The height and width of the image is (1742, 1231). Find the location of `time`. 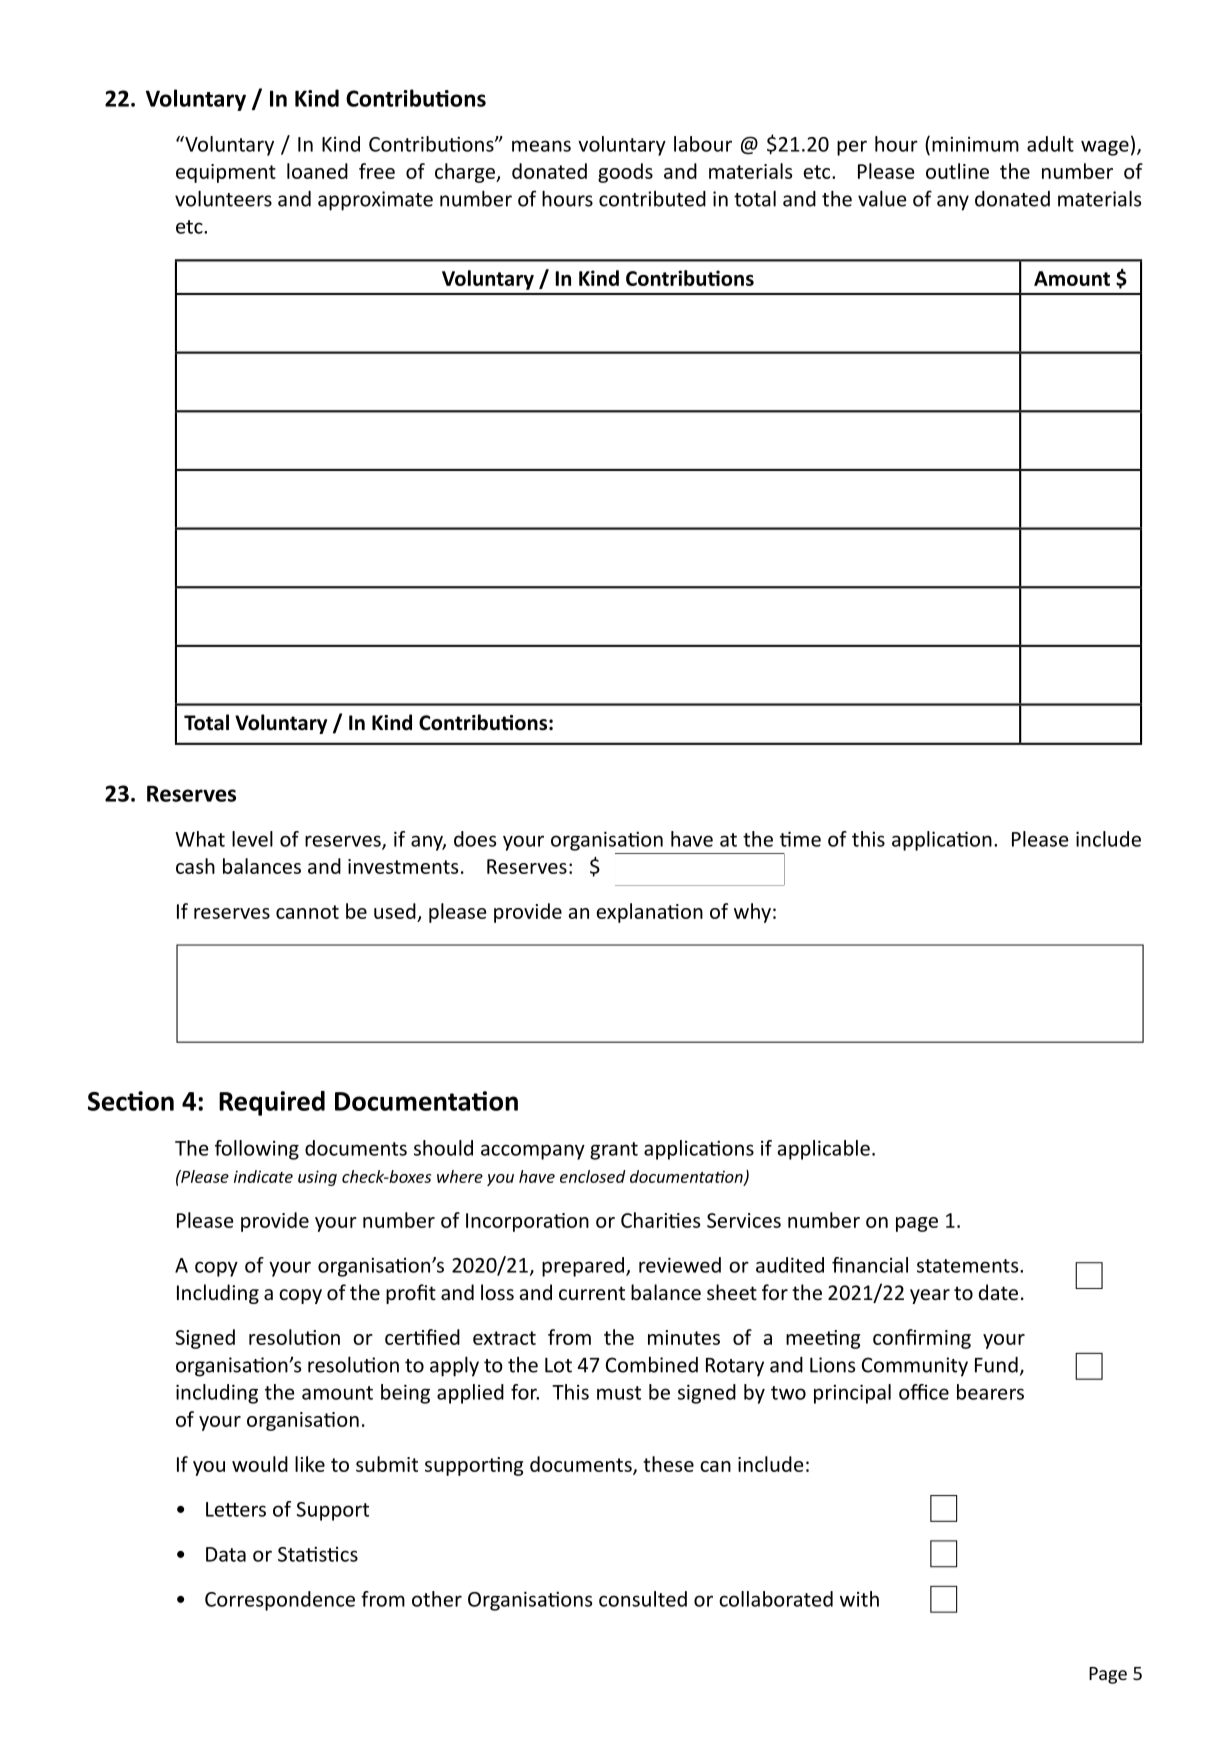

time is located at coordinates (800, 839).
